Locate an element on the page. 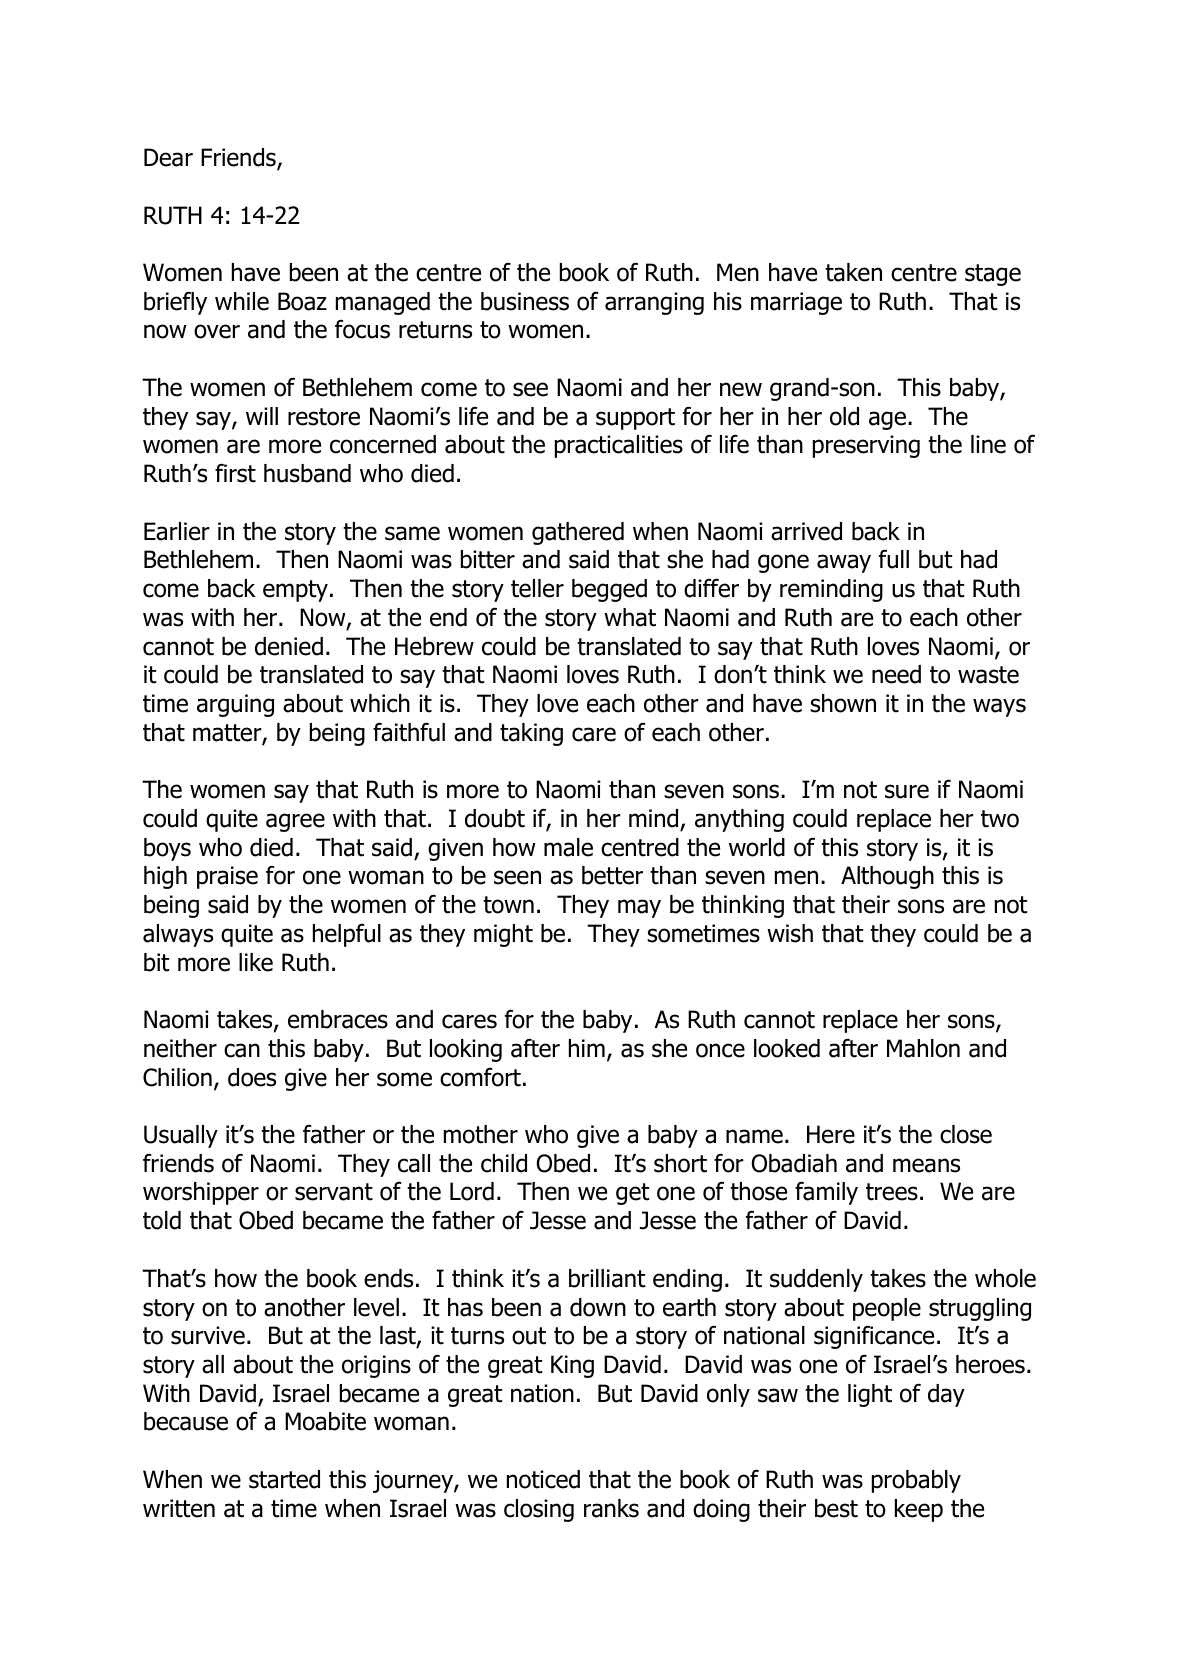 The height and width of the page is (1670, 1181). trees is located at coordinates (892, 1192).
